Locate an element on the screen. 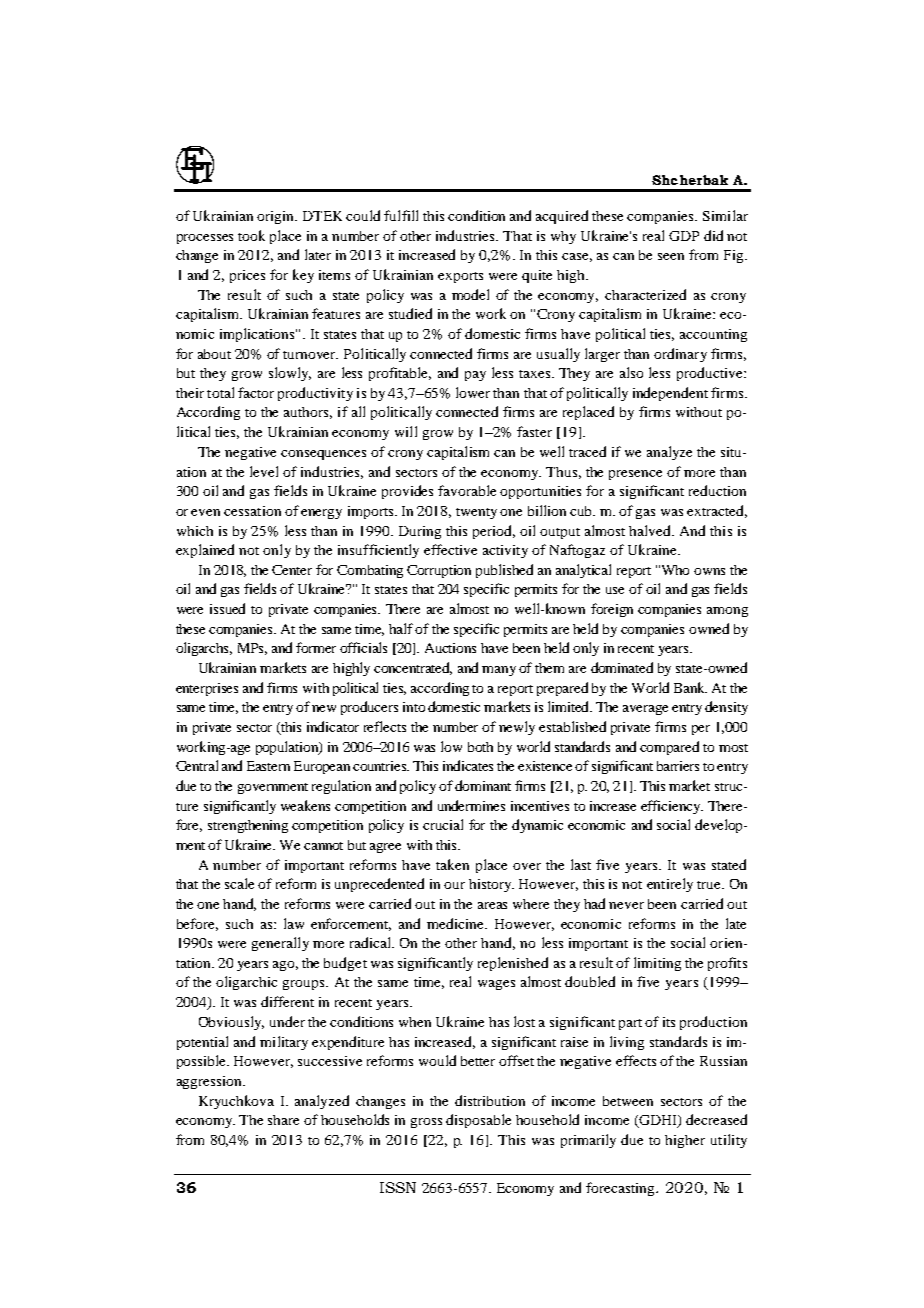 This screenshot has height=1308, width=924. limiting is located at coordinates (657, 964).
